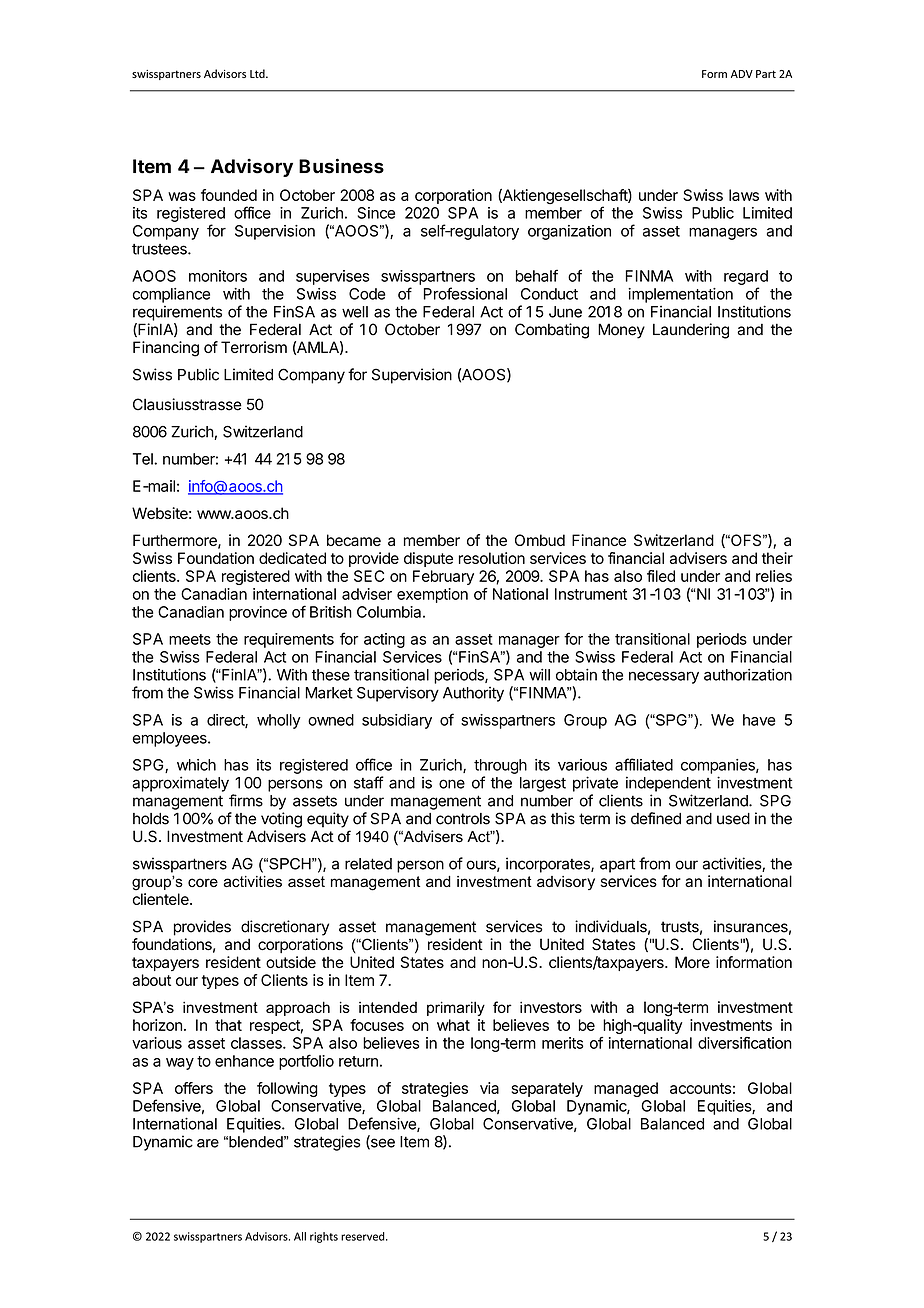 The image size is (924, 1308). Describe the element at coordinates (489, 1088) in the document. I see `via` at that location.
